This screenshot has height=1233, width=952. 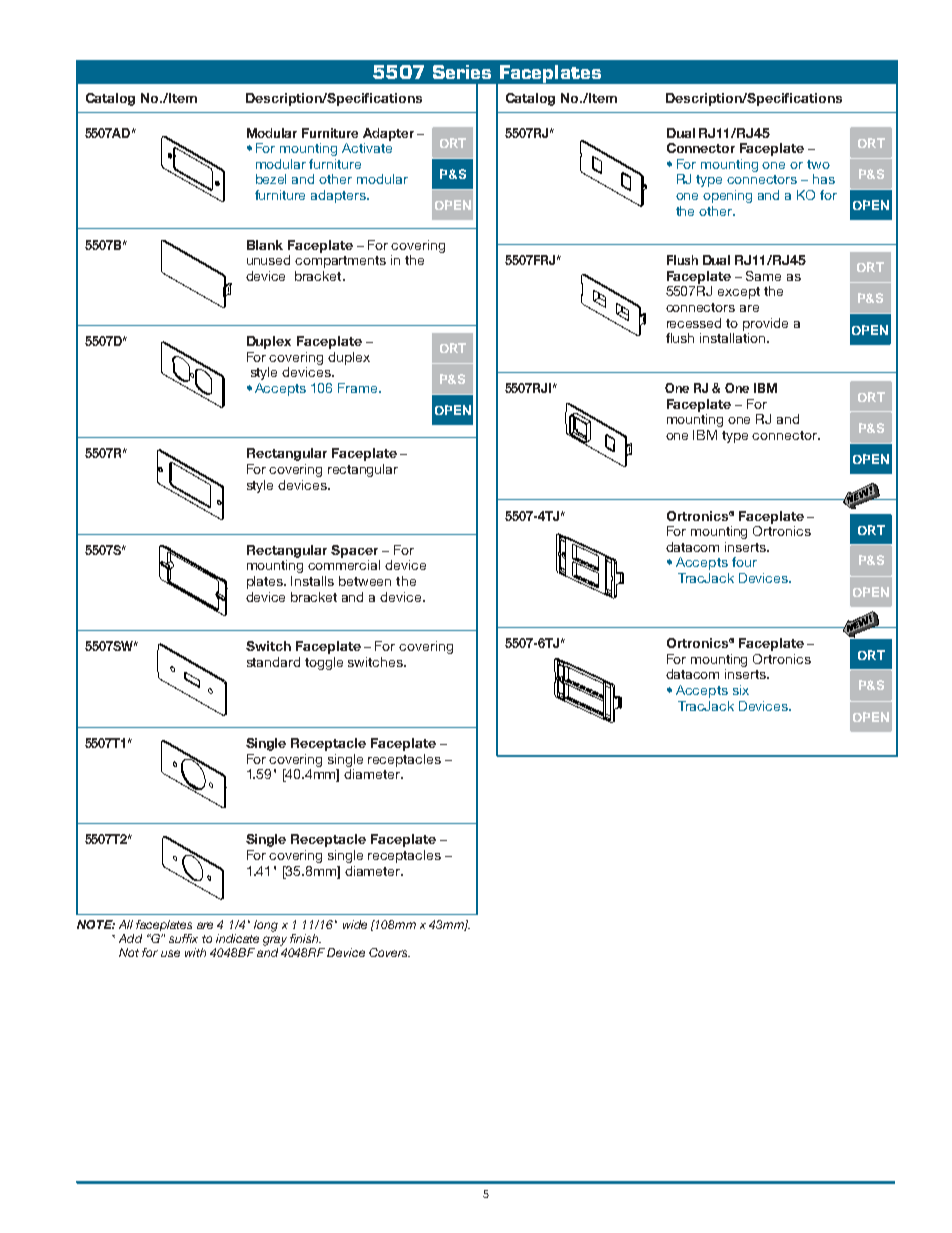 I want to click on six, so click(x=741, y=690).
